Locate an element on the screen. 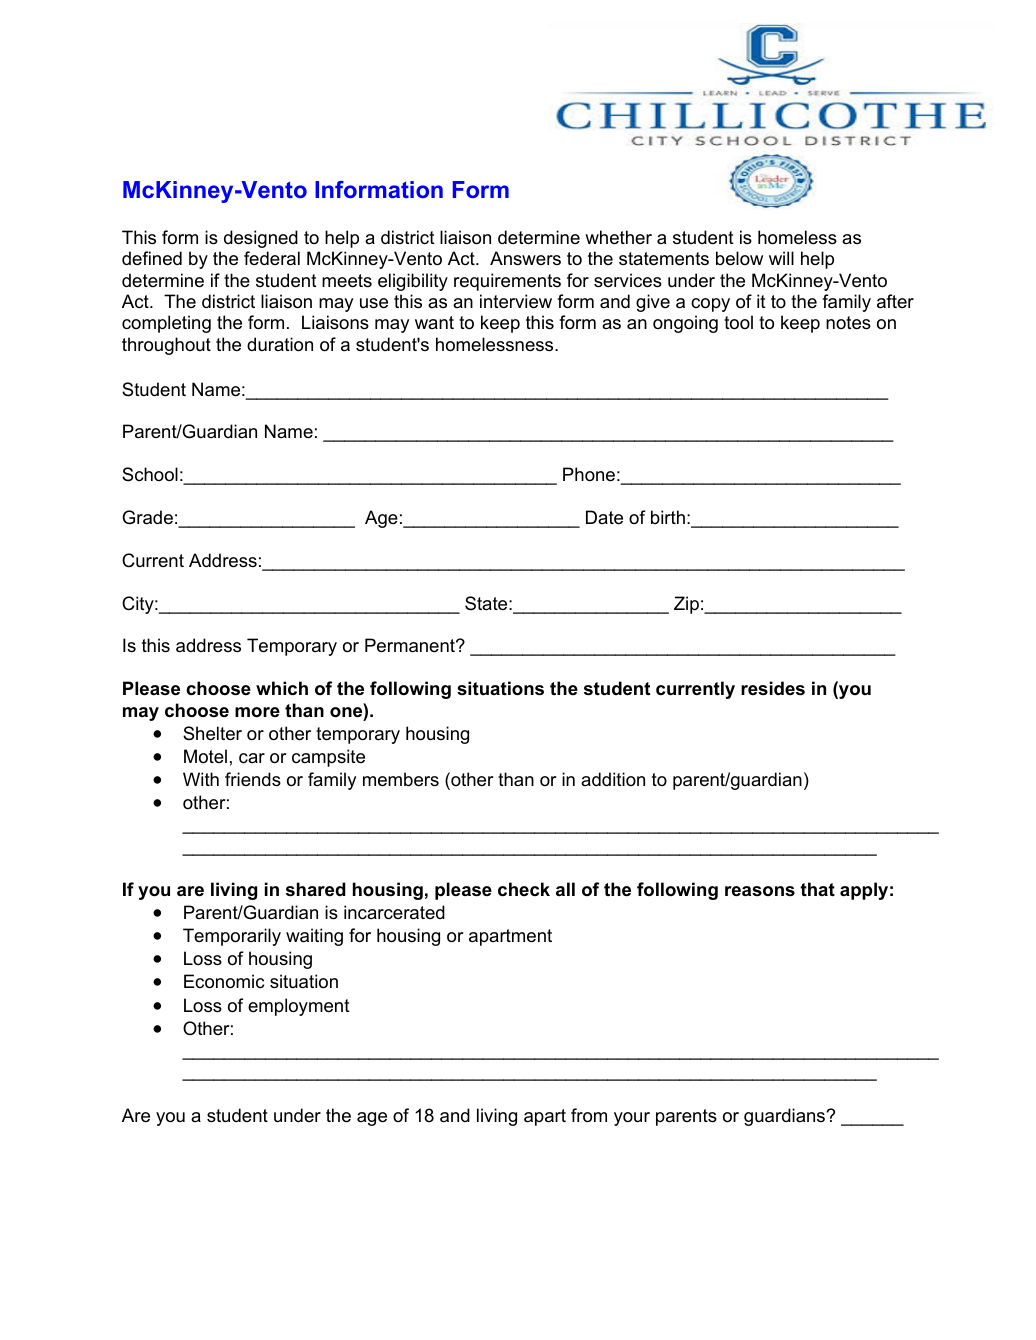  check is located at coordinates (524, 889).
